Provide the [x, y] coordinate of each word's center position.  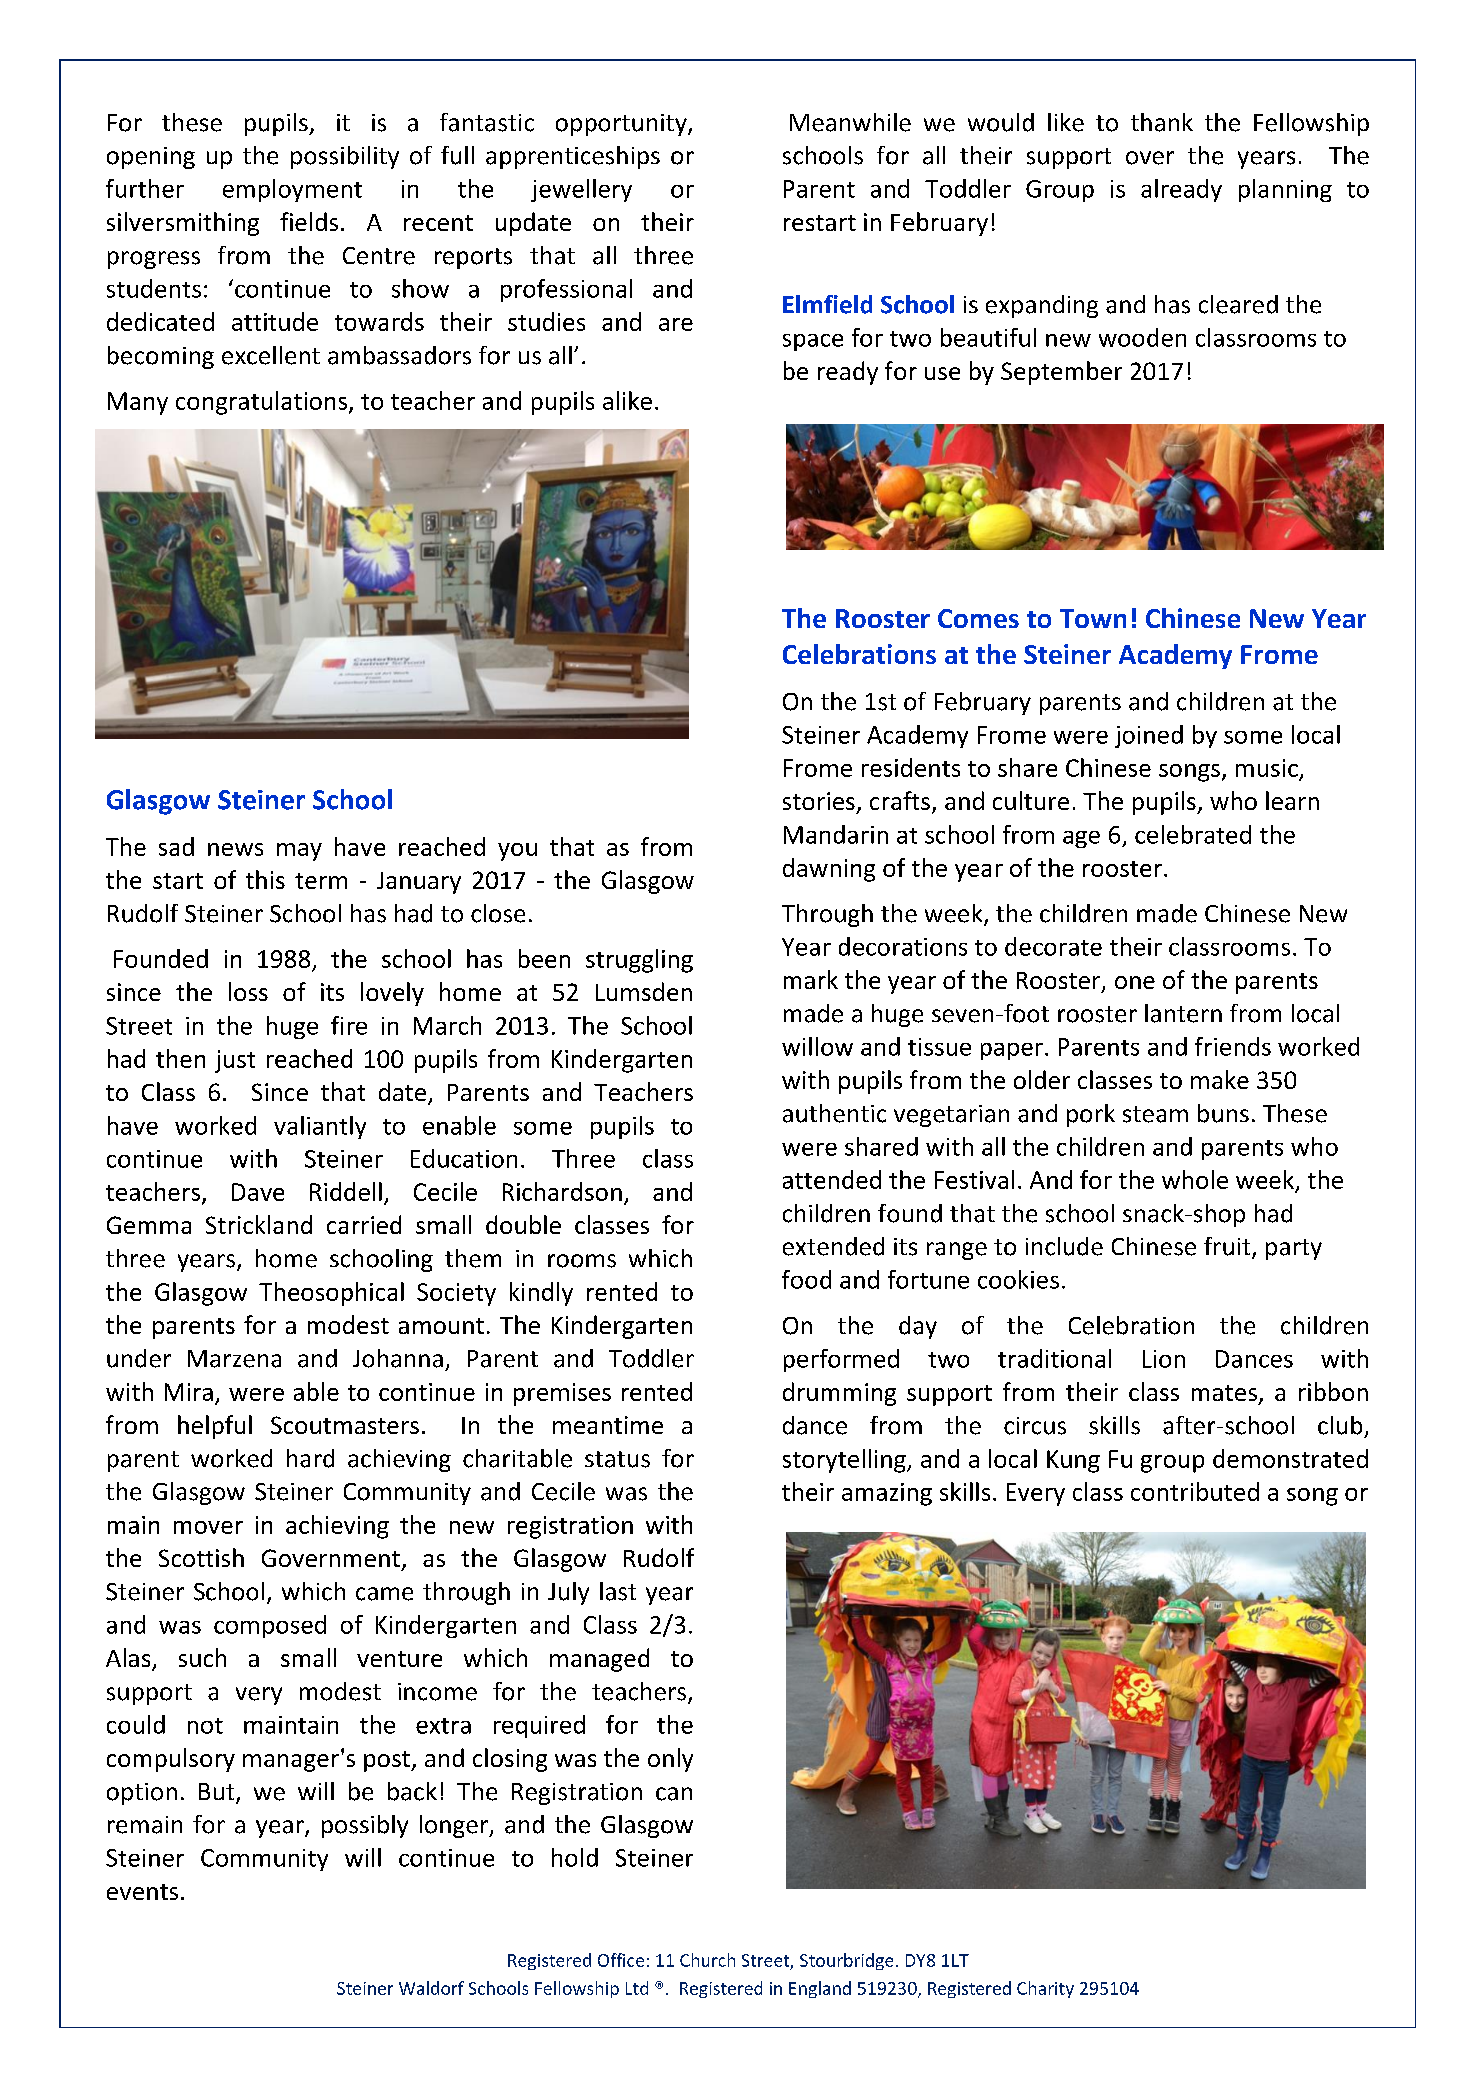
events [142, 1892]
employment [292, 190]
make [1220, 1079]
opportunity [622, 125]
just [235, 1061]
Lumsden [644, 991]
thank [1162, 122]
